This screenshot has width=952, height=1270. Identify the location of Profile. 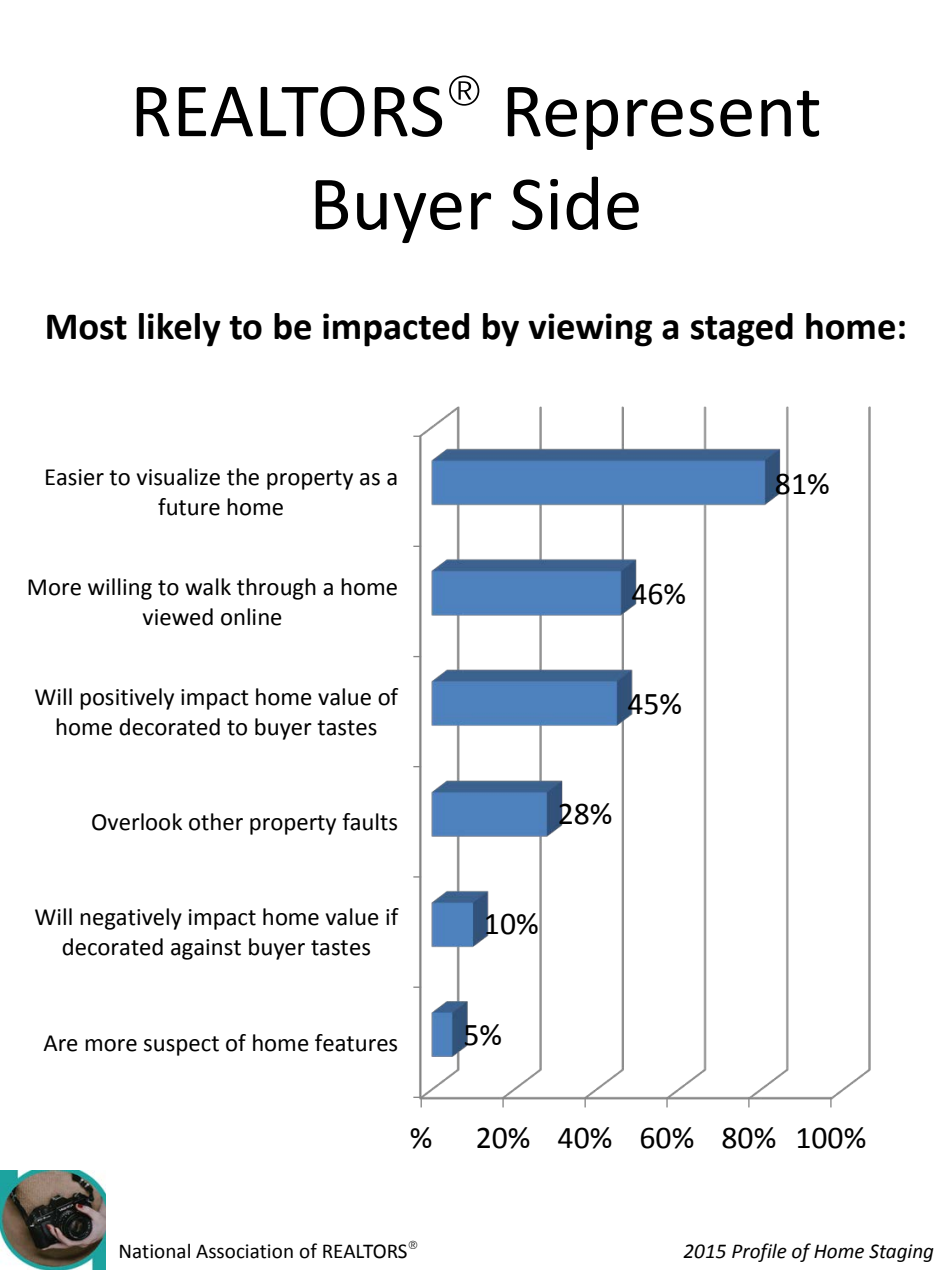
(759, 1252).
